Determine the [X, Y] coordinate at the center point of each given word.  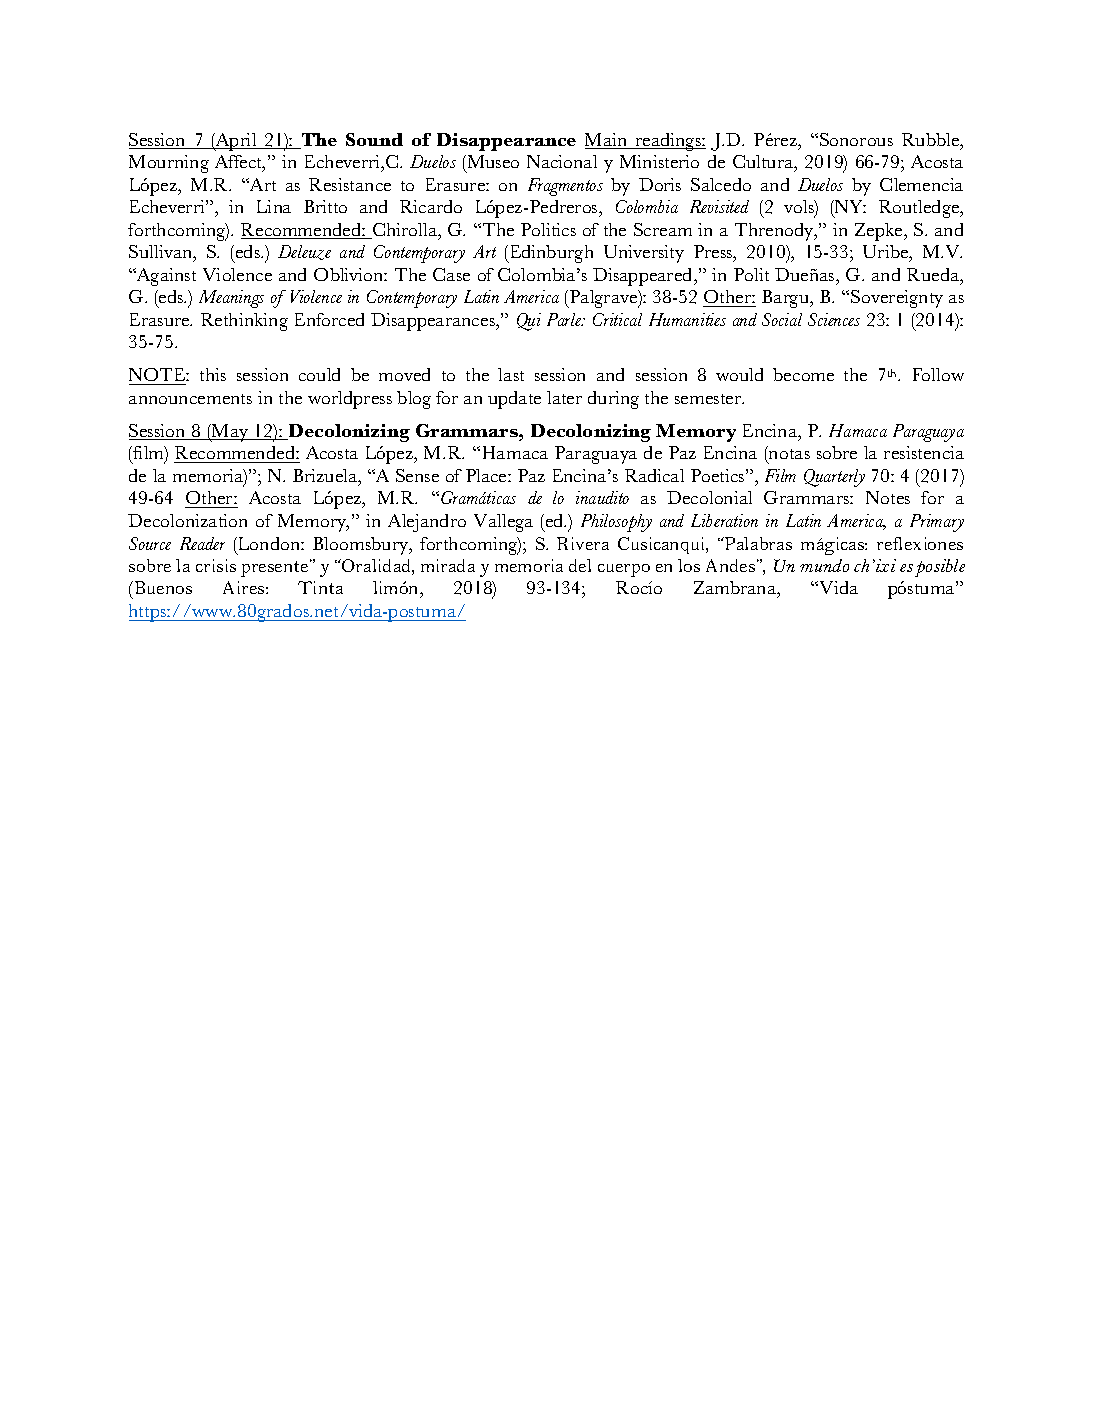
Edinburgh [550, 254]
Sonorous [856, 139]
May [230, 433]
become [803, 374]
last [511, 374]
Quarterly [834, 478]
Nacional [562, 161]
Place [487, 475]
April [236, 142]
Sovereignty [897, 299]
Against [165, 277]
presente [276, 568]
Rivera [583, 543]
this [213, 374]
